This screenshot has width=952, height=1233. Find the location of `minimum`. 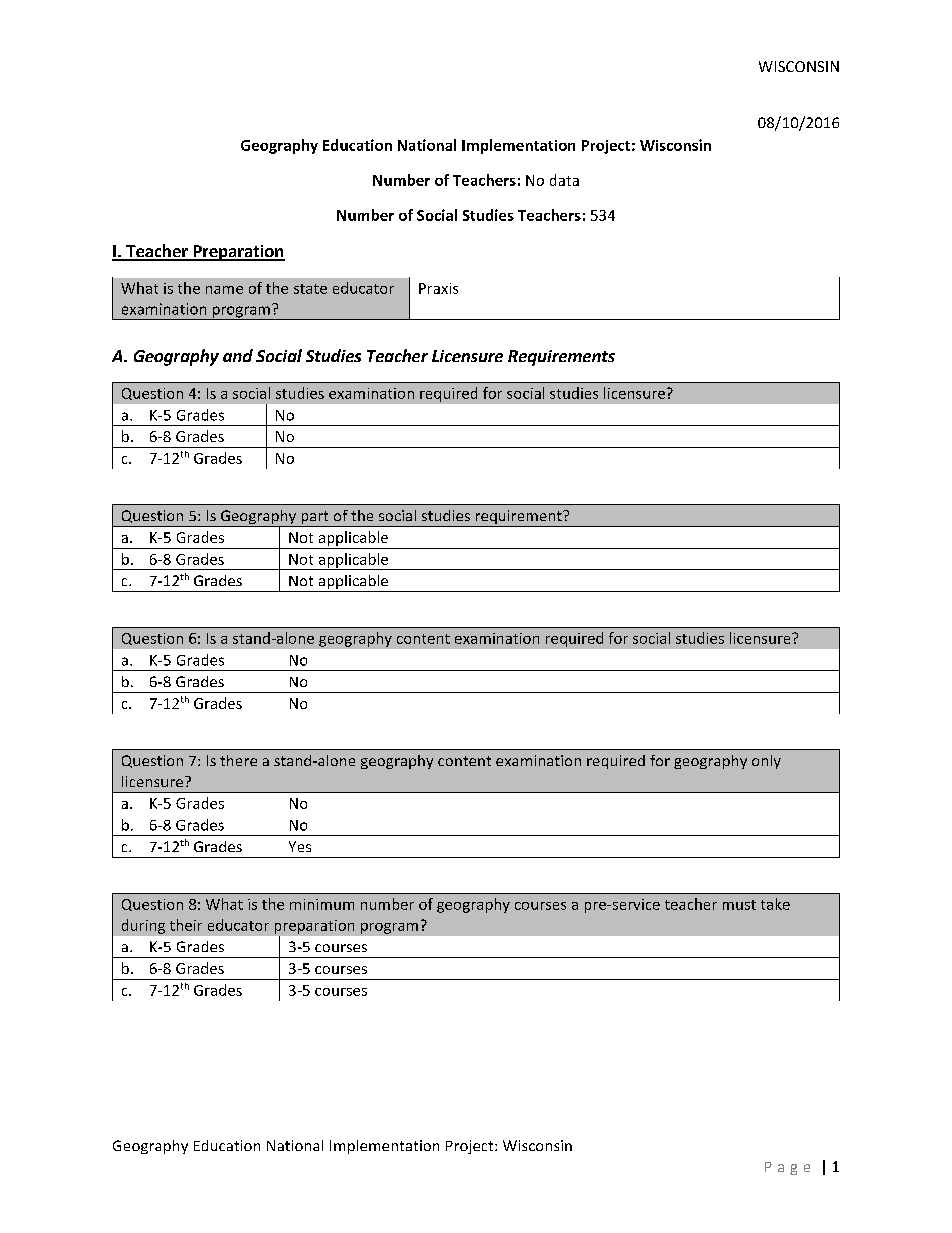

minimum is located at coordinates (322, 904).
